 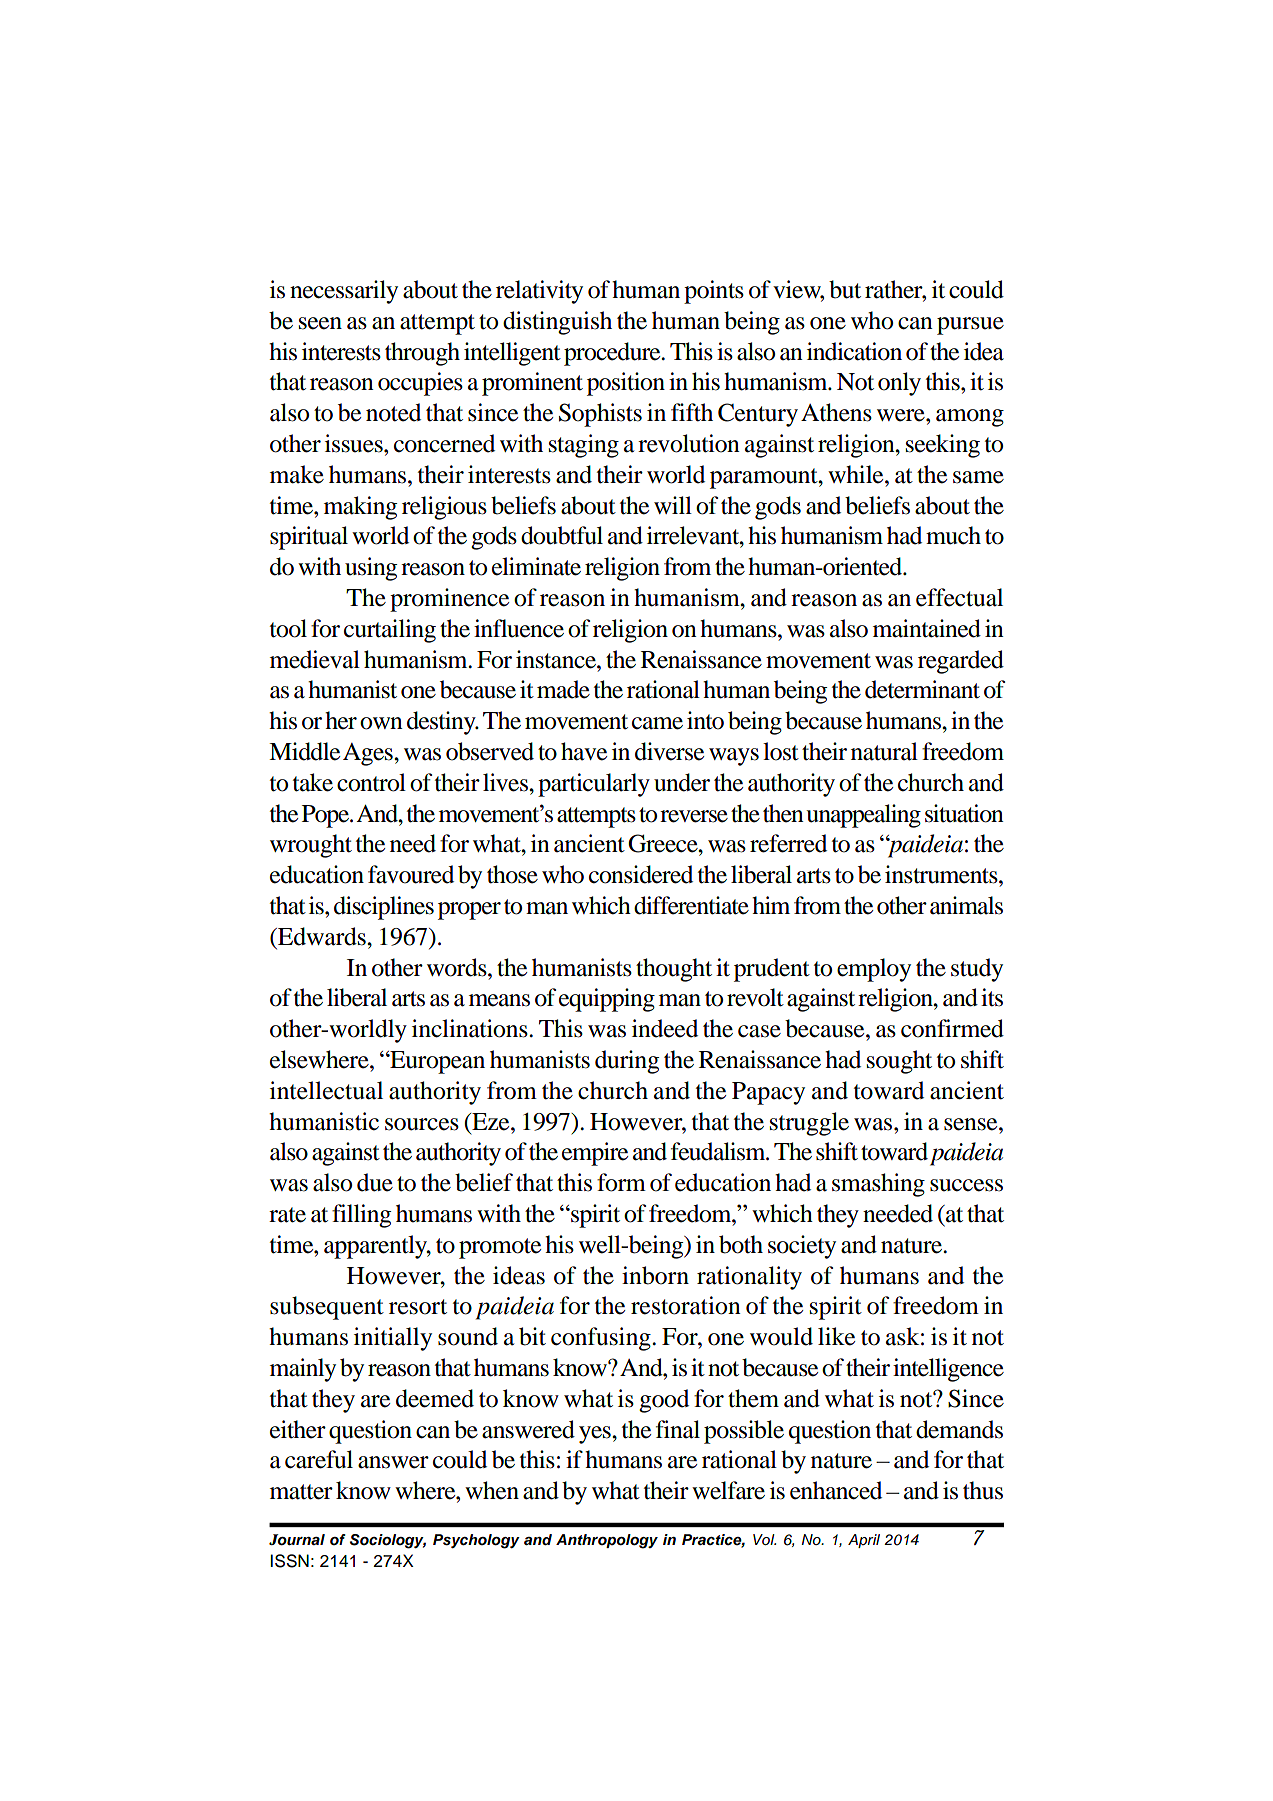 What do you see at coordinates (360, 508) in the page?
I see `making` at bounding box center [360, 508].
